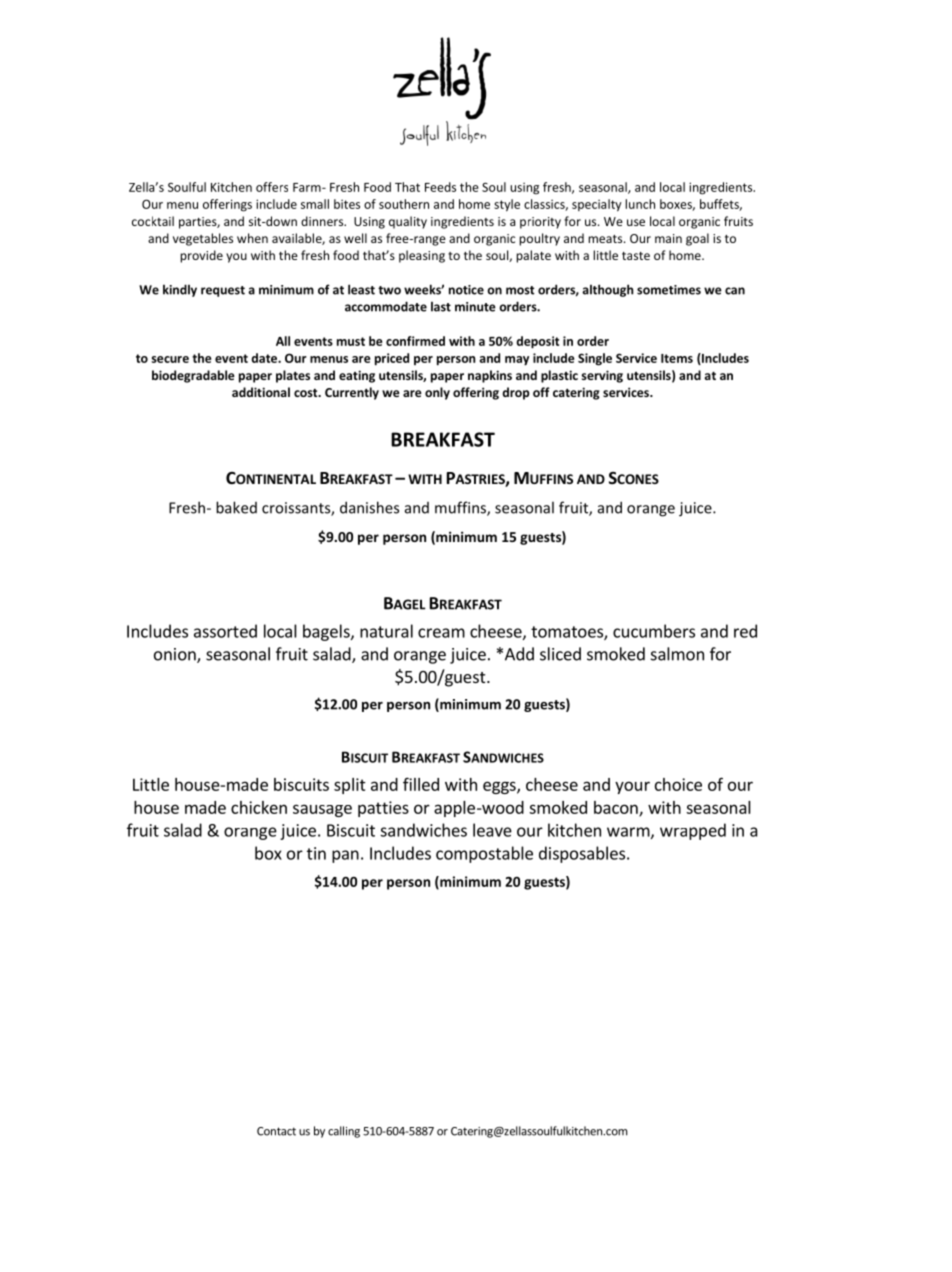 This screenshot has width=952, height=1272. I want to click on Contact, so click(276, 1131).
